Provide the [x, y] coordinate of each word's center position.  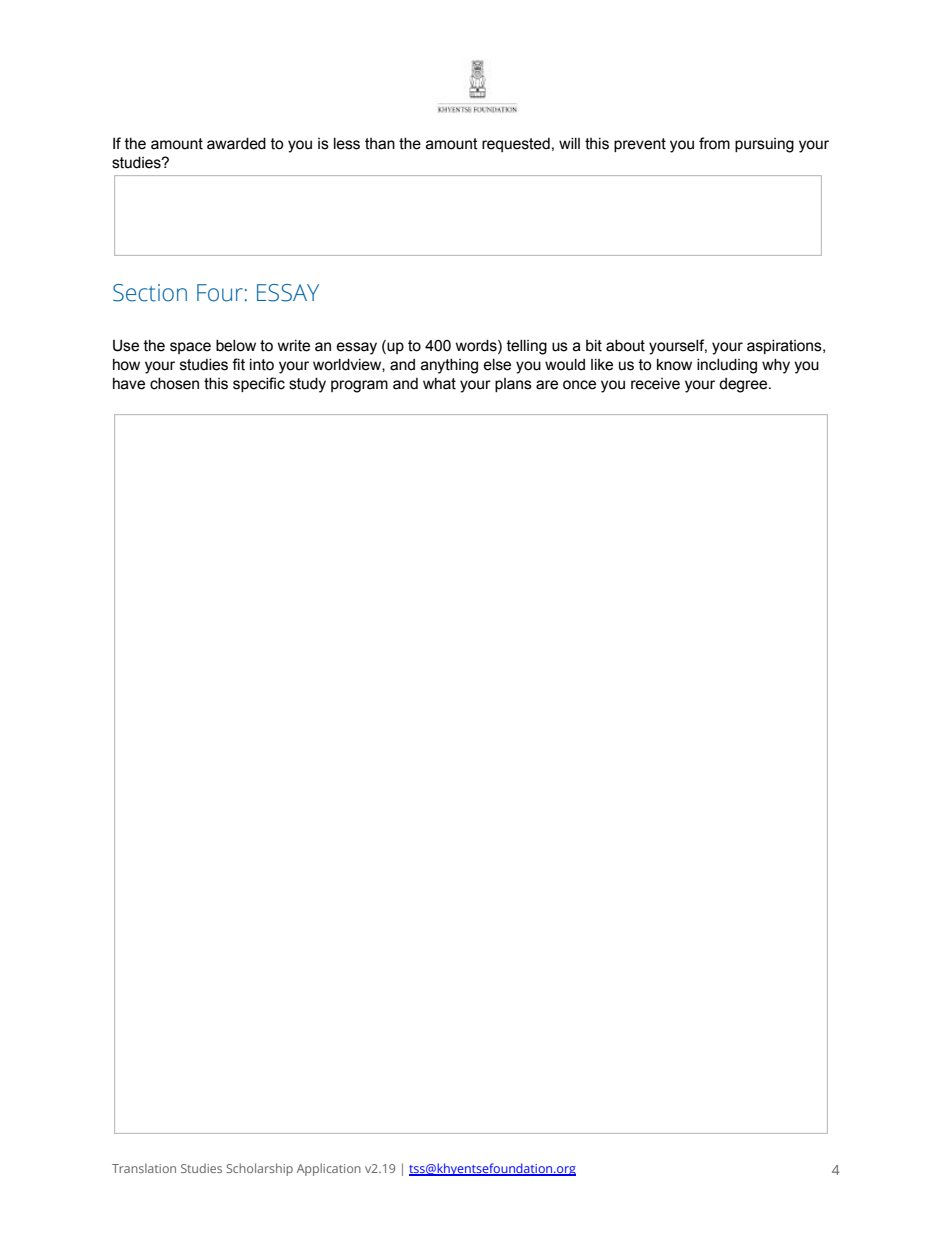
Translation [144, 1168]
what [439, 384]
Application [329, 1169]
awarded [236, 144]
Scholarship [259, 1169]
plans [513, 385]
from [714, 143]
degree [744, 385]
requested [516, 145]
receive [655, 384]
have [129, 384]
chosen [174, 384]
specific [259, 384]
